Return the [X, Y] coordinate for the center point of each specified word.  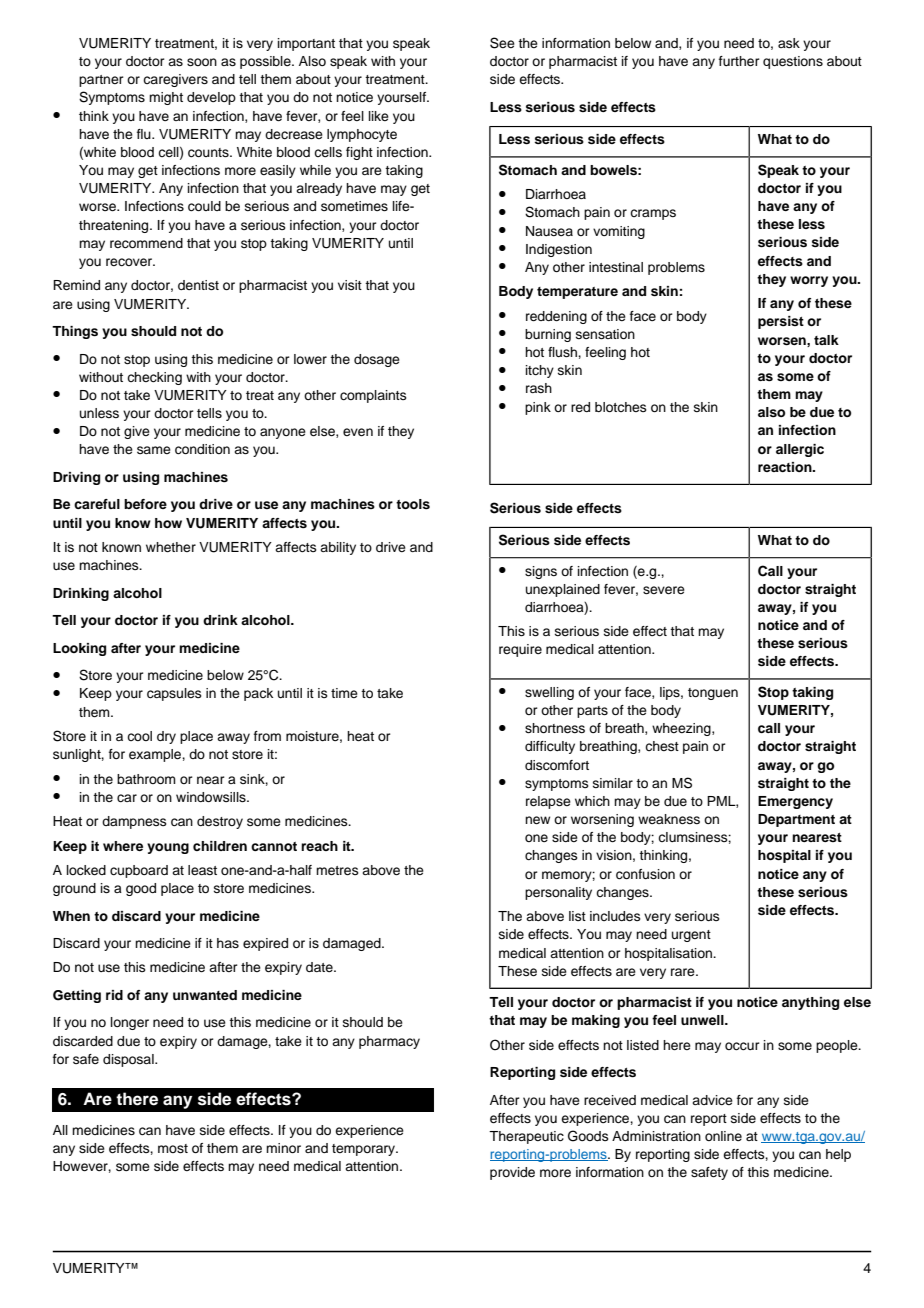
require [520, 650]
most [173, 1148]
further [739, 61]
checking [154, 378]
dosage [377, 360]
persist [781, 322]
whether [171, 547]
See [502, 43]
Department [796, 820]
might [166, 98]
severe [664, 590]
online [723, 1136]
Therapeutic [526, 1137]
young [168, 848]
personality [558, 893]
